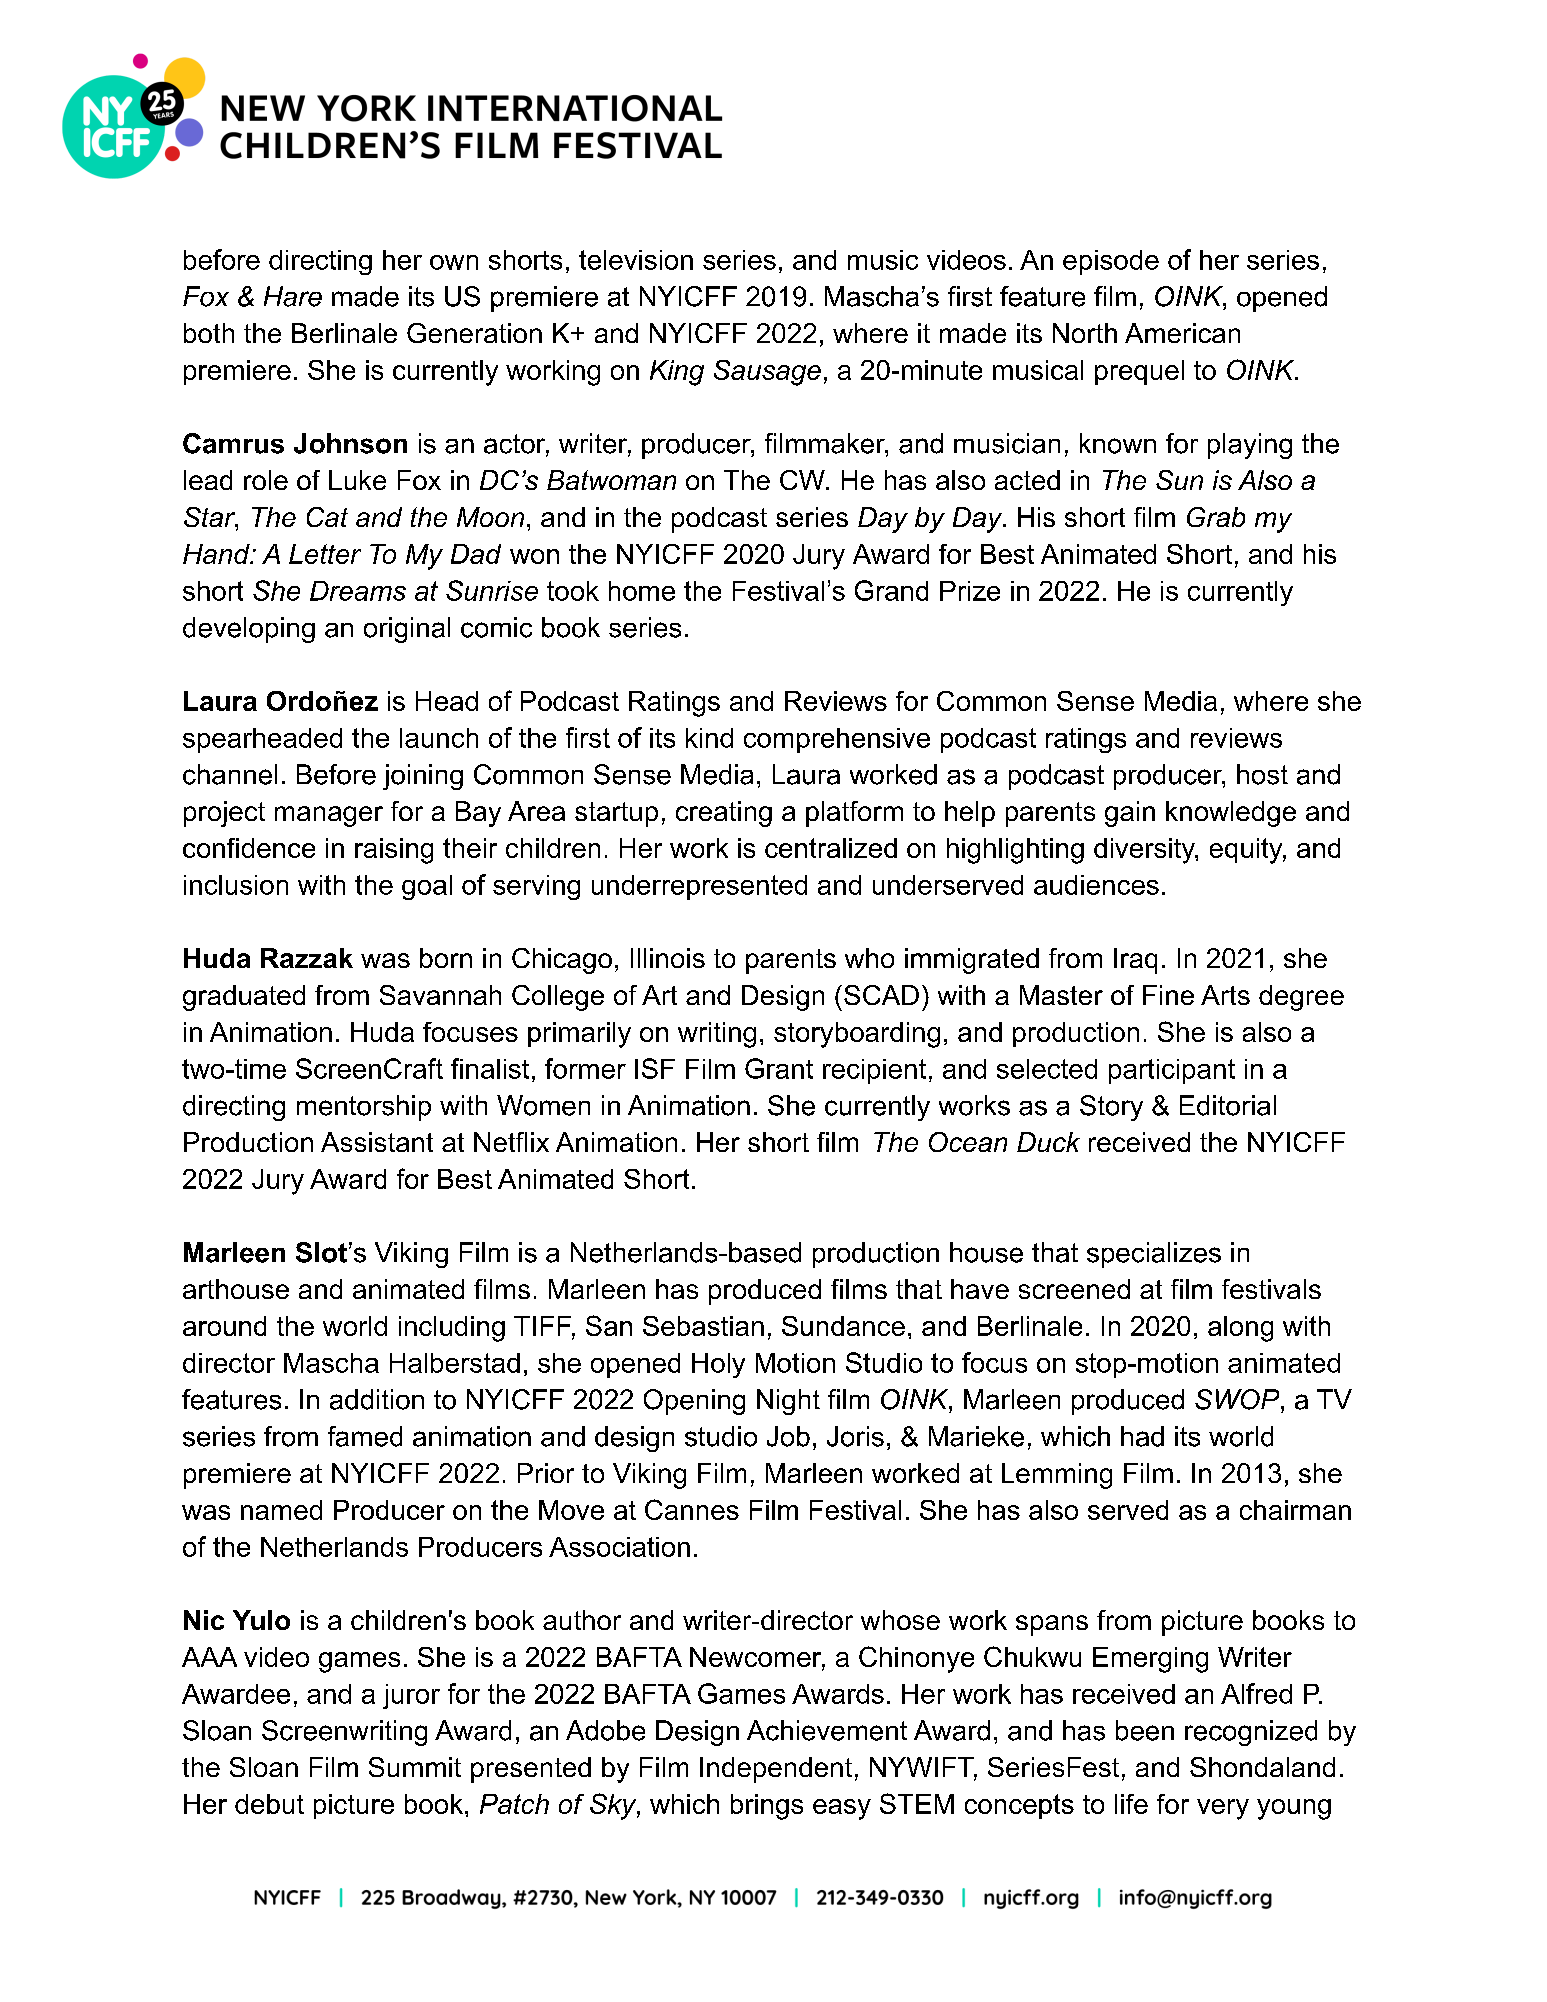 Image resolution: width=1547 pixels, height=2002 pixels. Describe the element at coordinates (415, 1767) in the screenshot. I see `Summit` at that location.
